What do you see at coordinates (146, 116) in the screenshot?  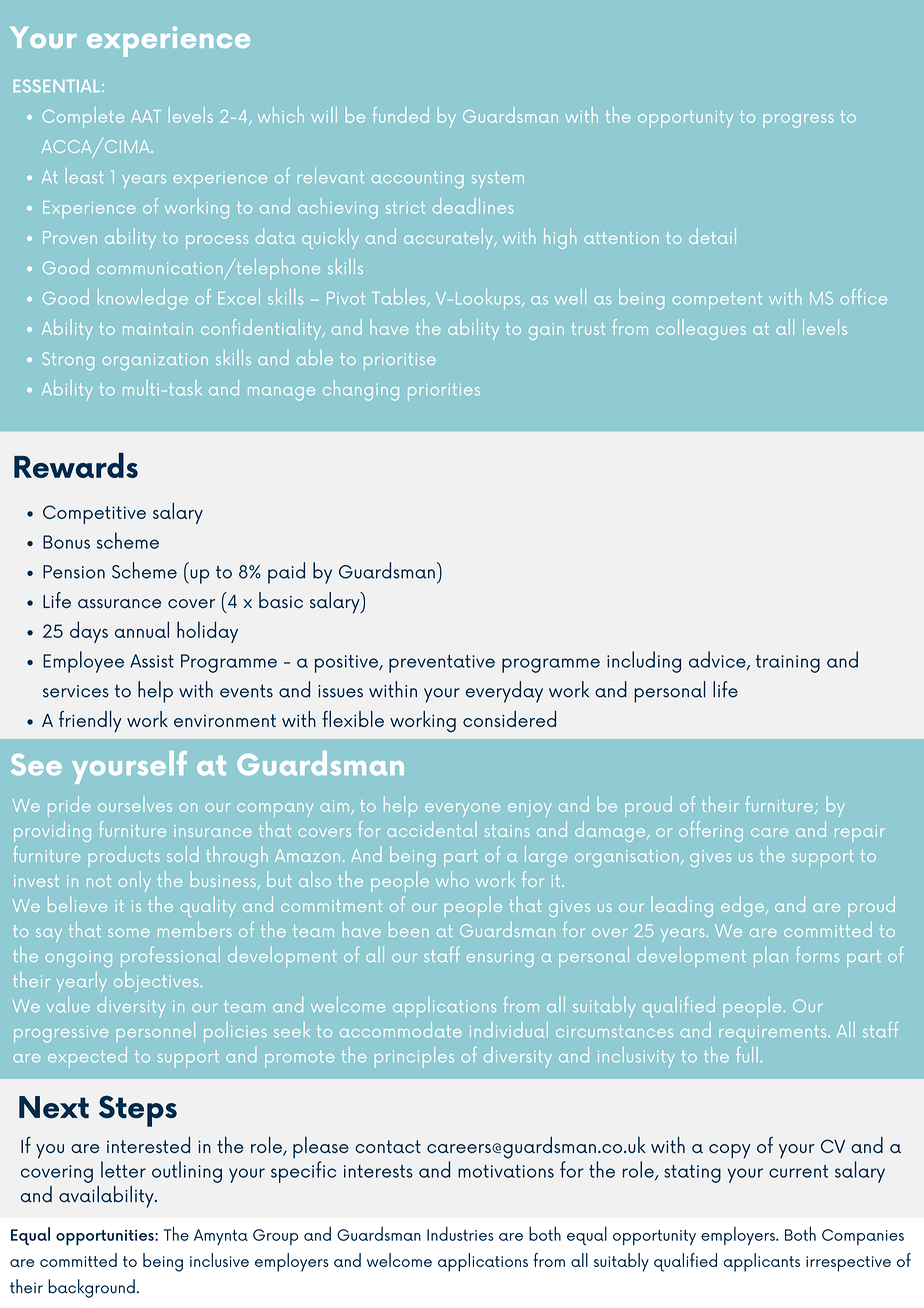 I see `AAT` at bounding box center [146, 116].
